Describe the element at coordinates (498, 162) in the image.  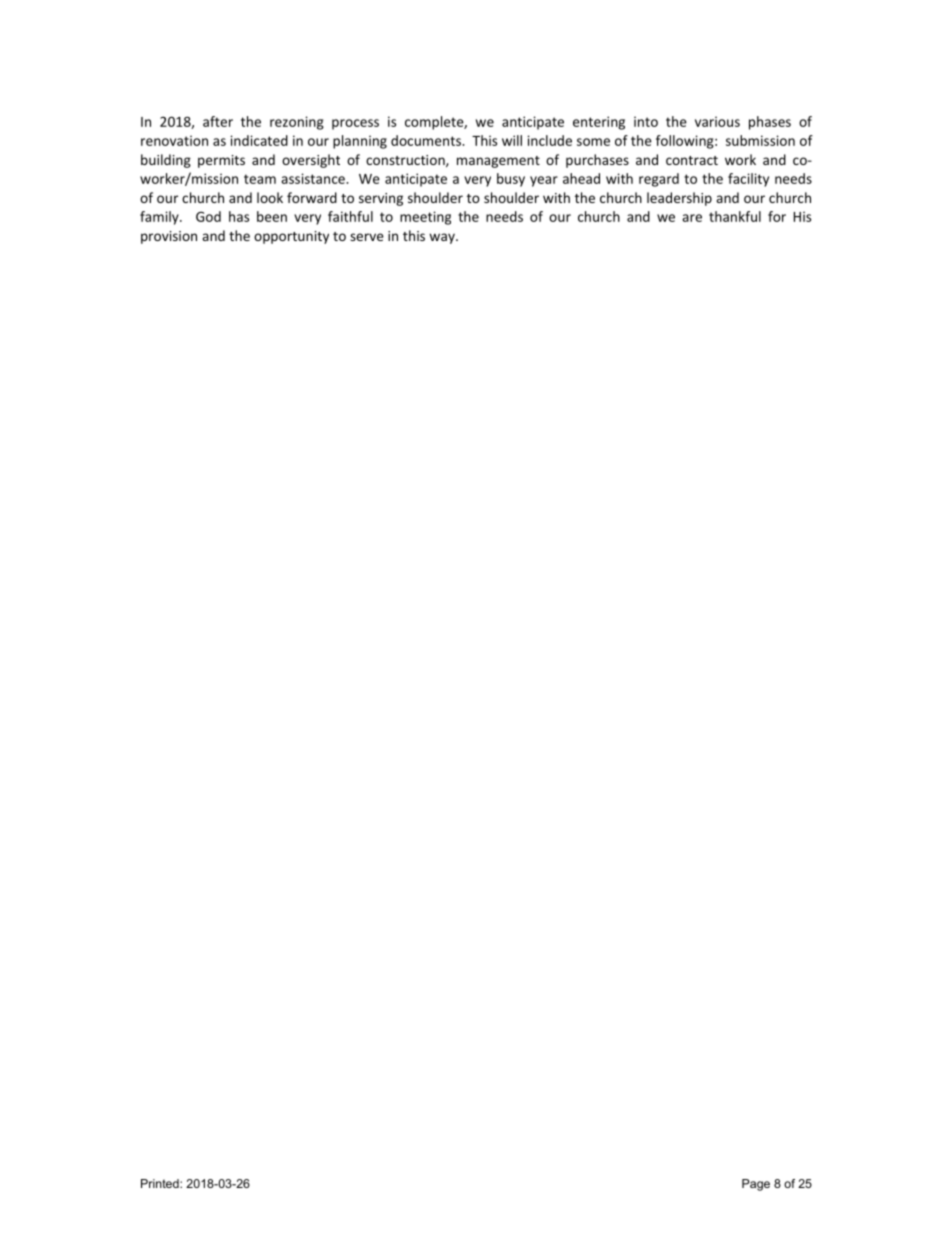
I see `management` at that location.
